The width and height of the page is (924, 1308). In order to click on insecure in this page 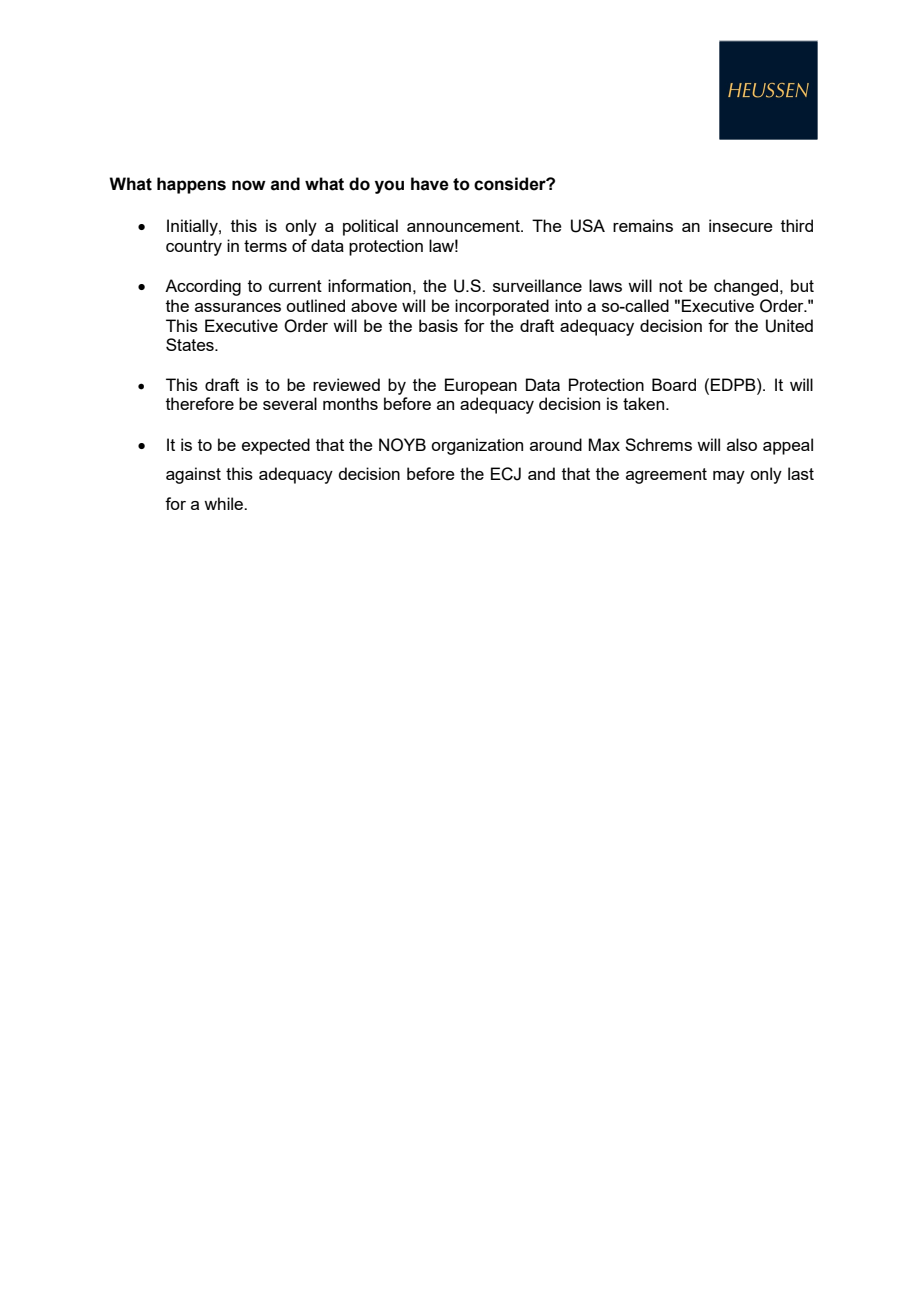, I will do `click(741, 225)`.
